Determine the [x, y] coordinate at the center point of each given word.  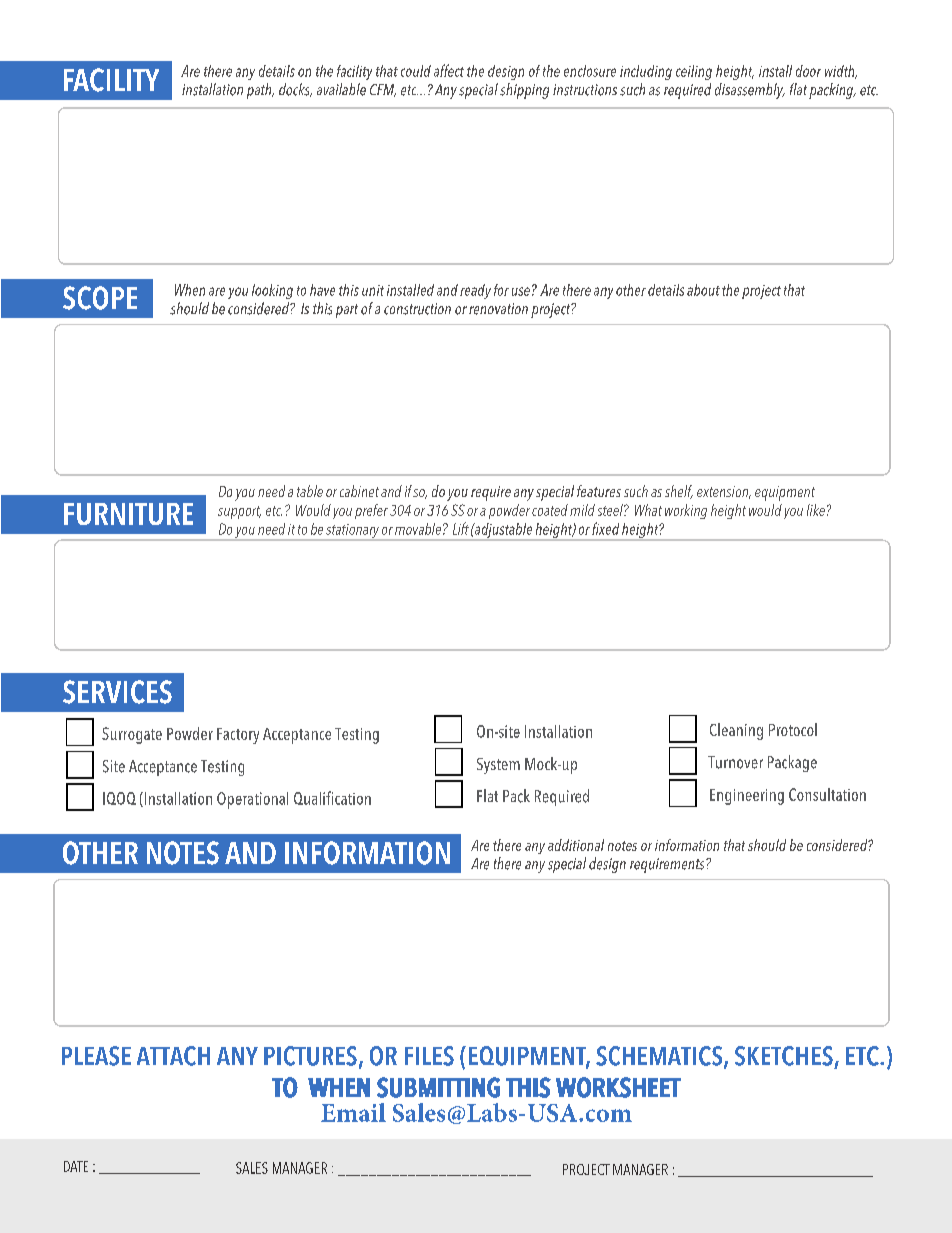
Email [353, 1112]
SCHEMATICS [660, 1057]
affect [449, 70]
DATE [76, 1166]
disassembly [750, 91]
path [260, 91]
